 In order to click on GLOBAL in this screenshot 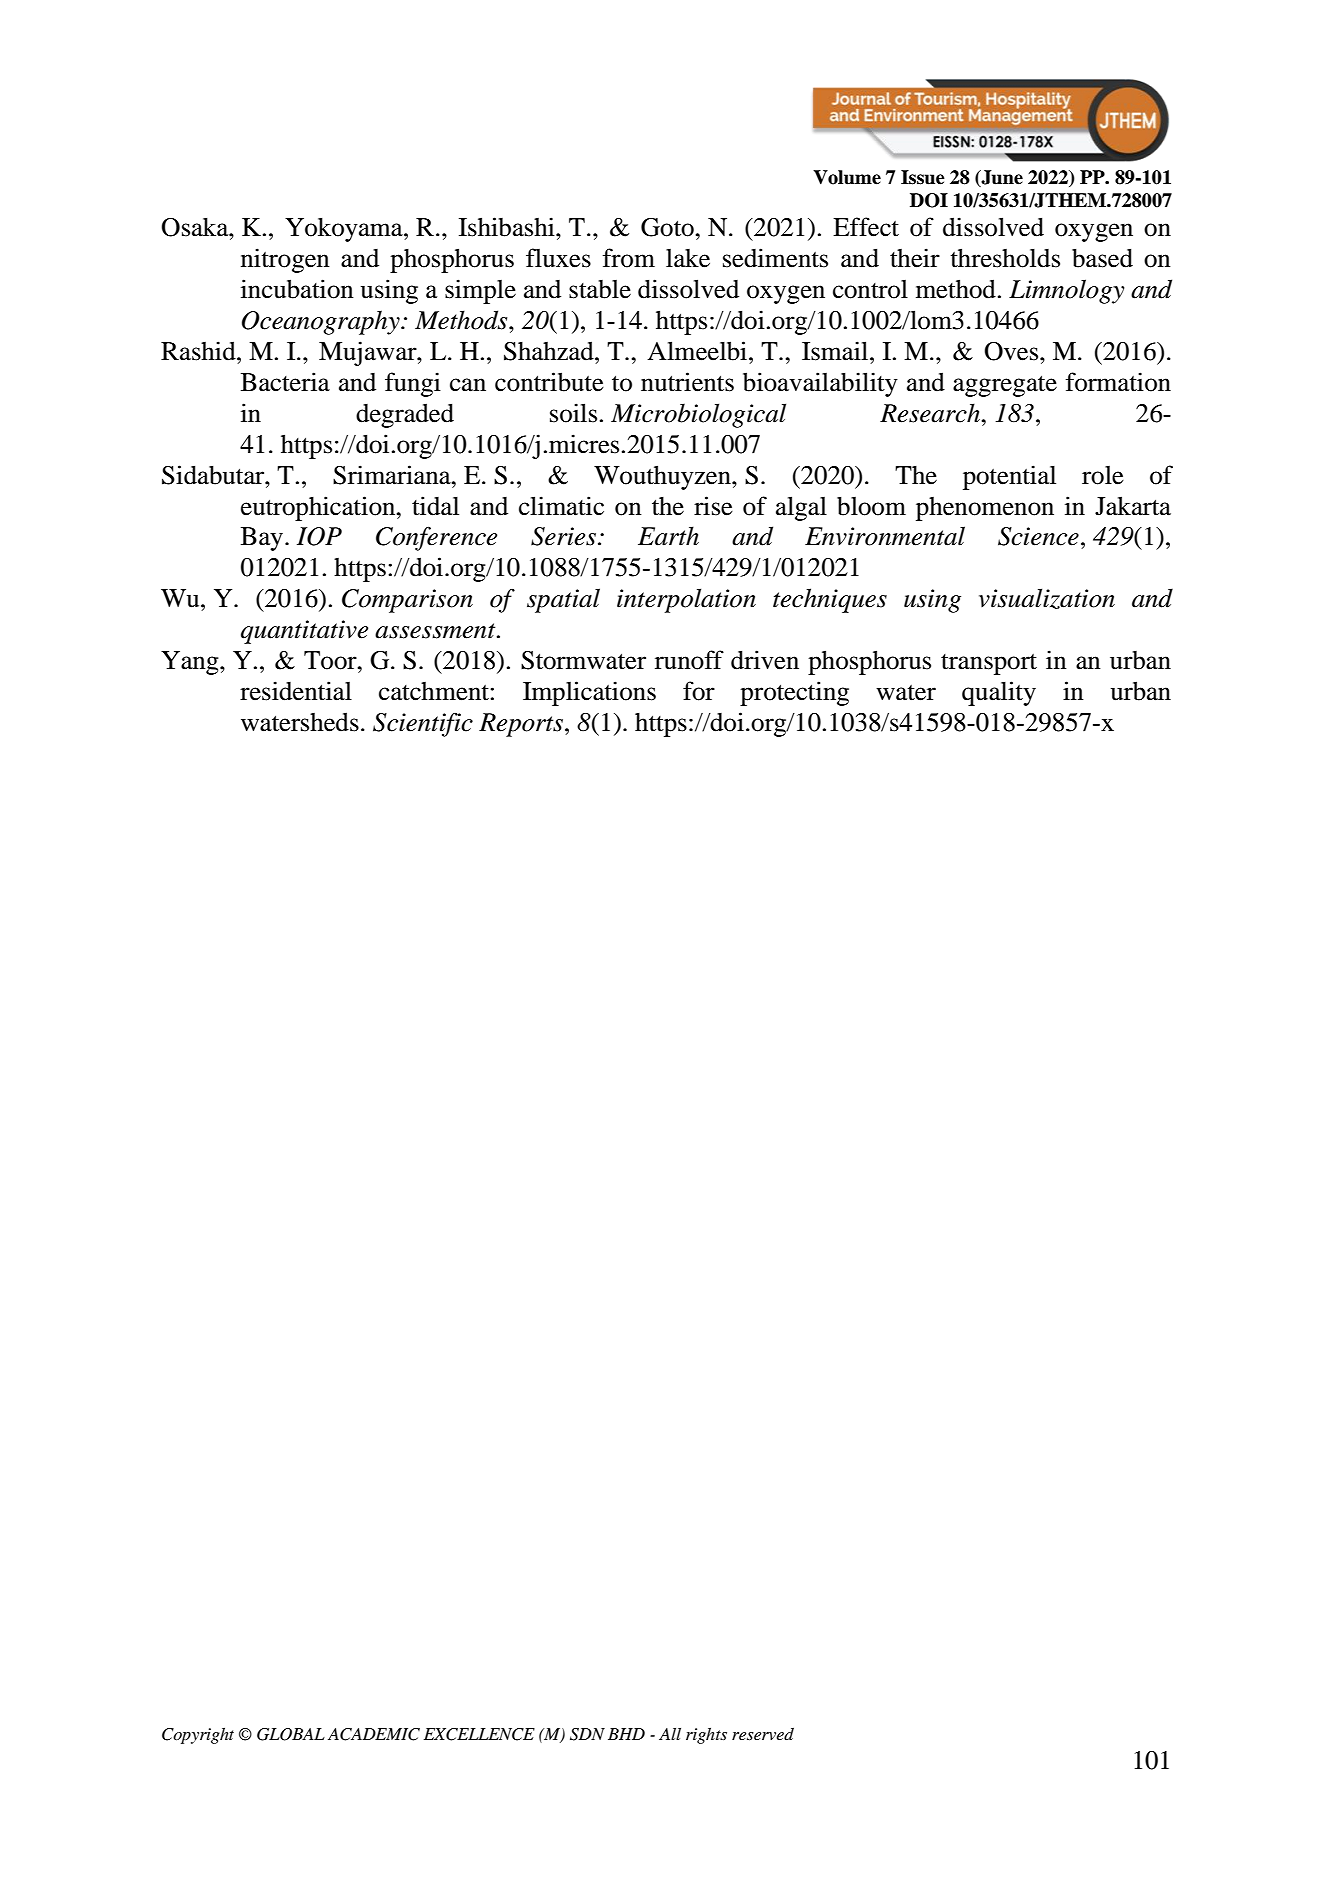, I will do `click(291, 1734)`.
